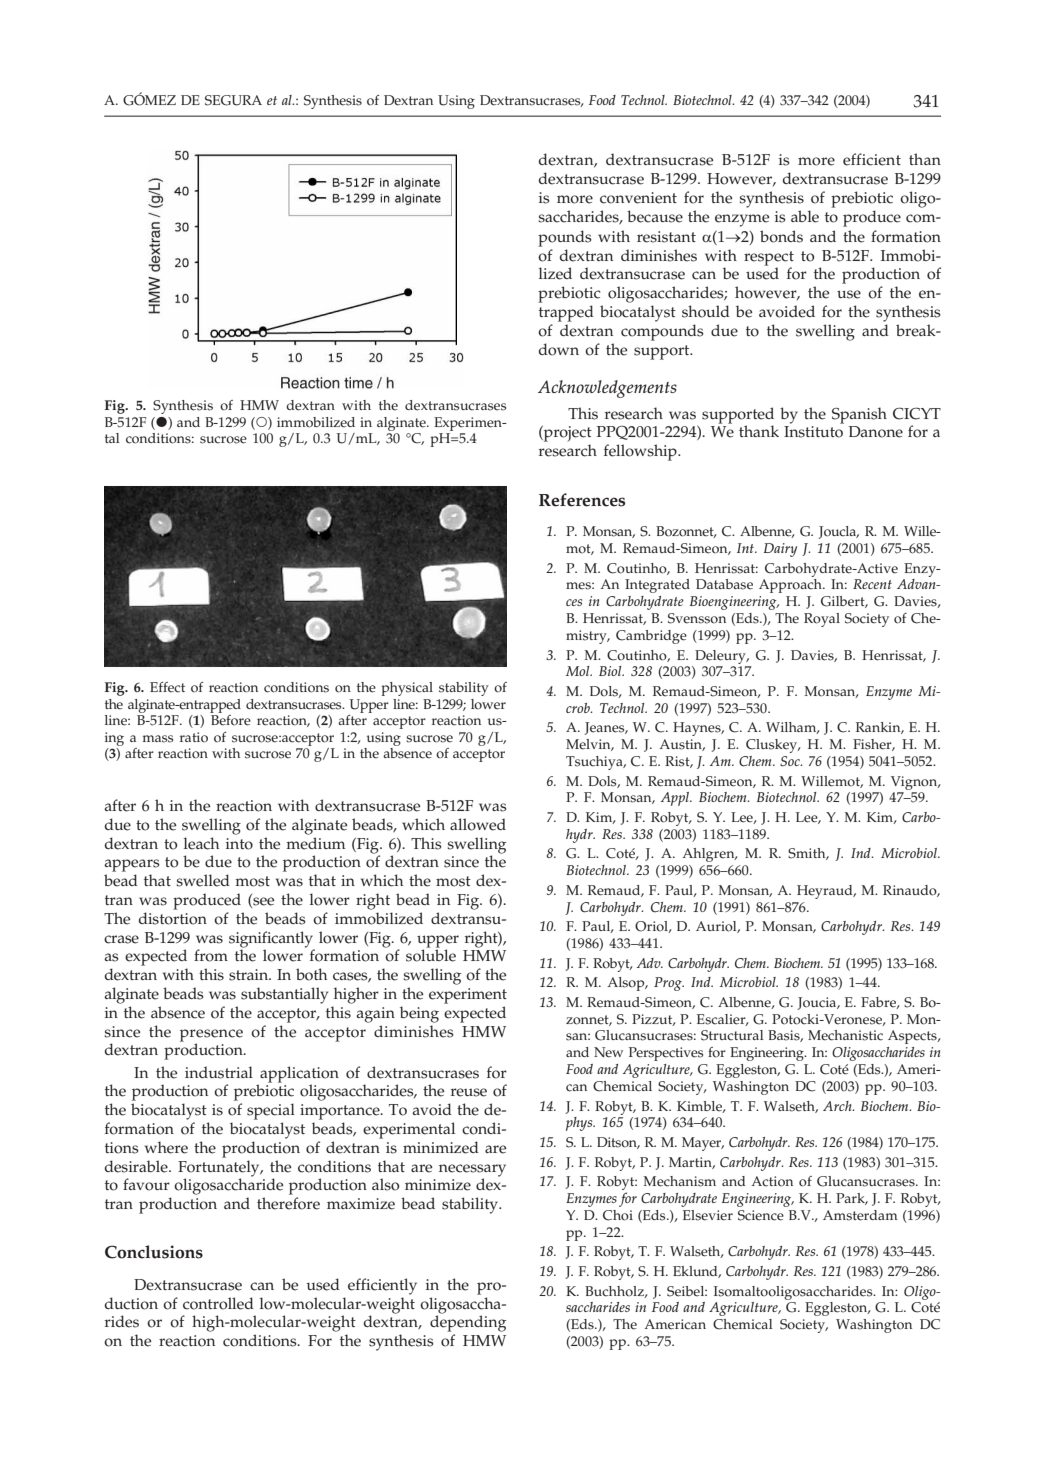 Image resolution: width=1046 pixels, height=1480 pixels. Describe the element at coordinates (638, 198) in the document. I see `convenient` at that location.
